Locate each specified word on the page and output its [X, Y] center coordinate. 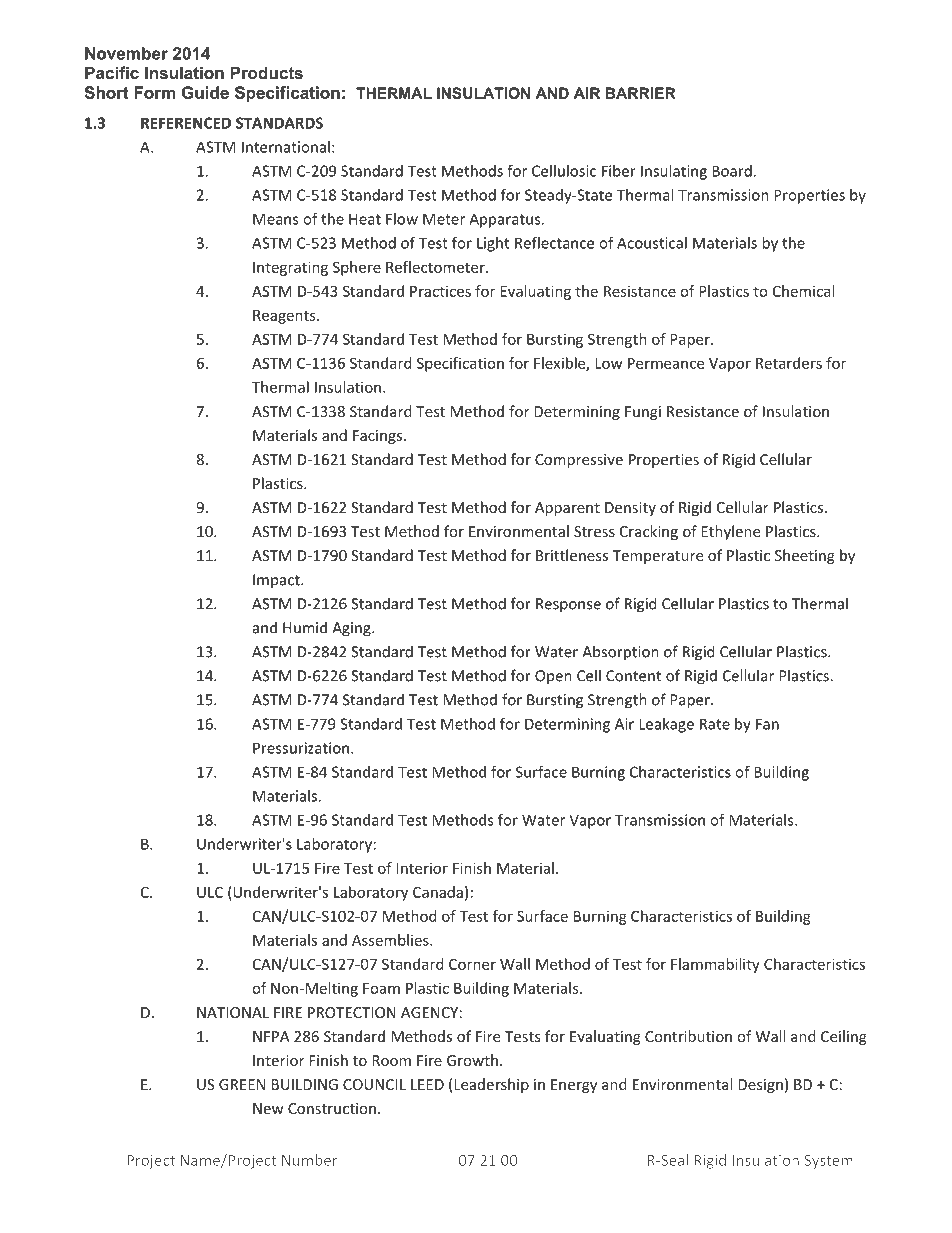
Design [760, 1086]
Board [732, 171]
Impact [277, 581]
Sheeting [805, 556]
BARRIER [641, 93]
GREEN [242, 1084]
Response [568, 605]
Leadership [491, 1085]
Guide [205, 92]
